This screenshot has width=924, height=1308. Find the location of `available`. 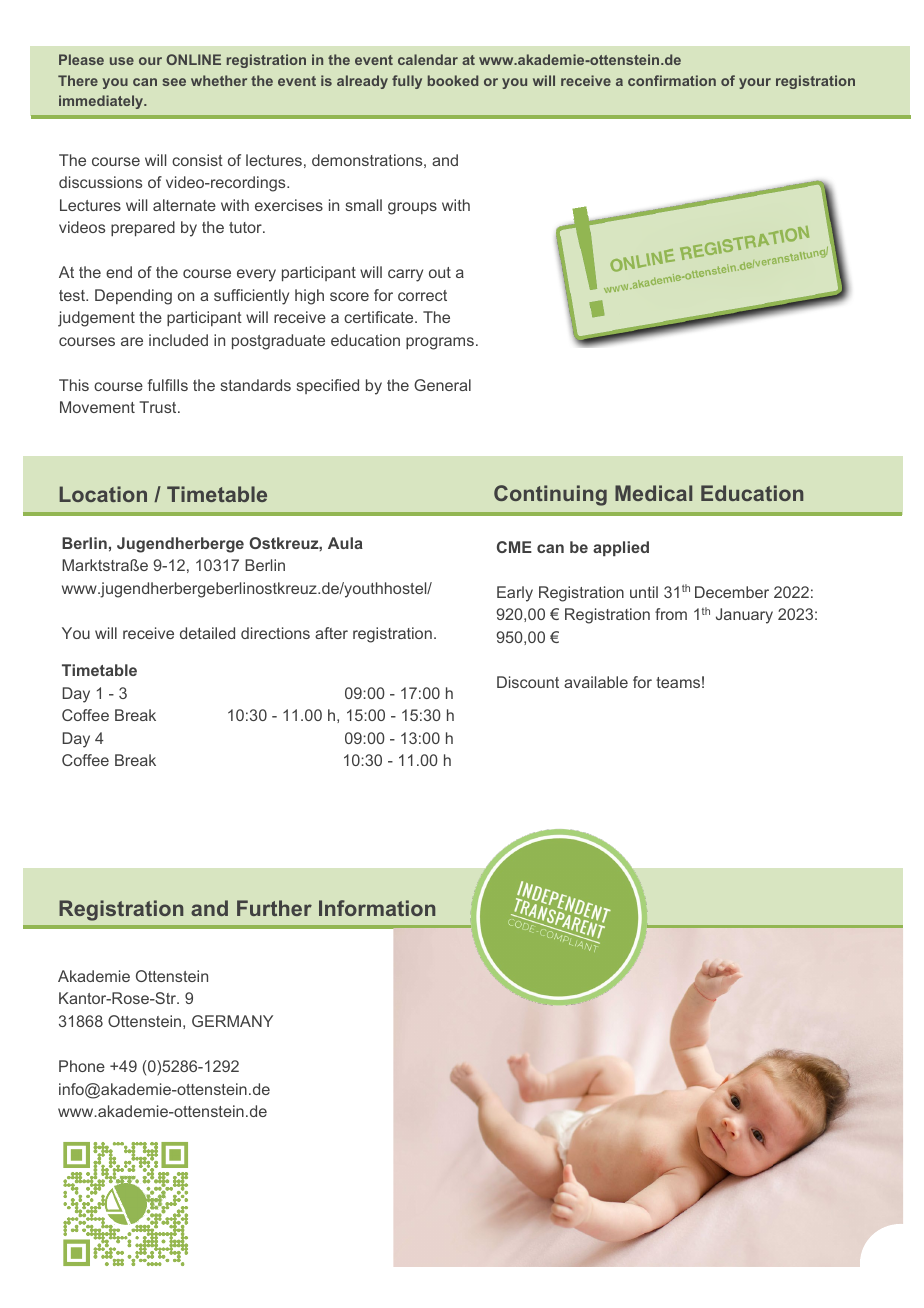

available is located at coordinates (596, 682).
